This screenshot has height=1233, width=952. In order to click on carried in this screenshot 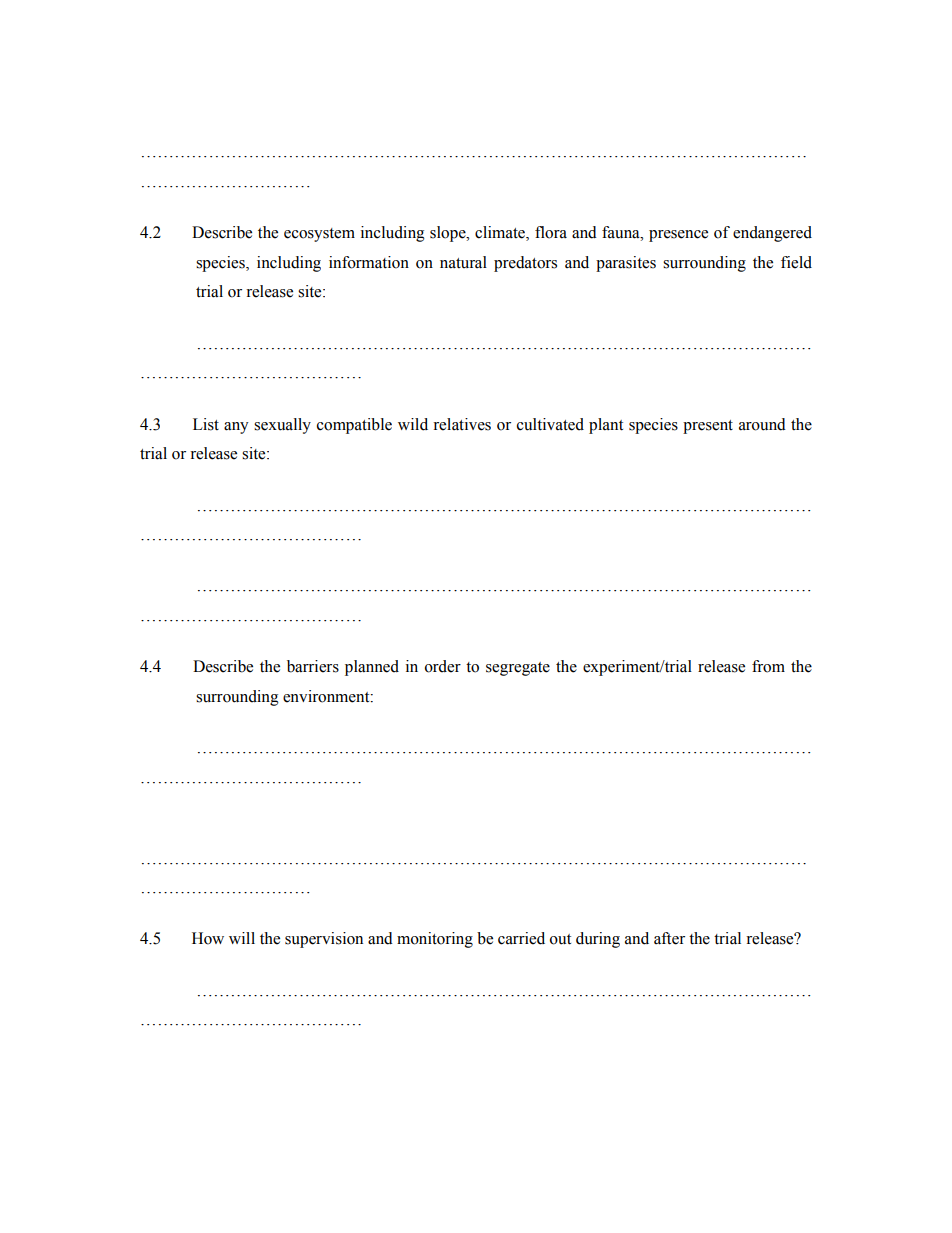, I will do `click(521, 938)`.
